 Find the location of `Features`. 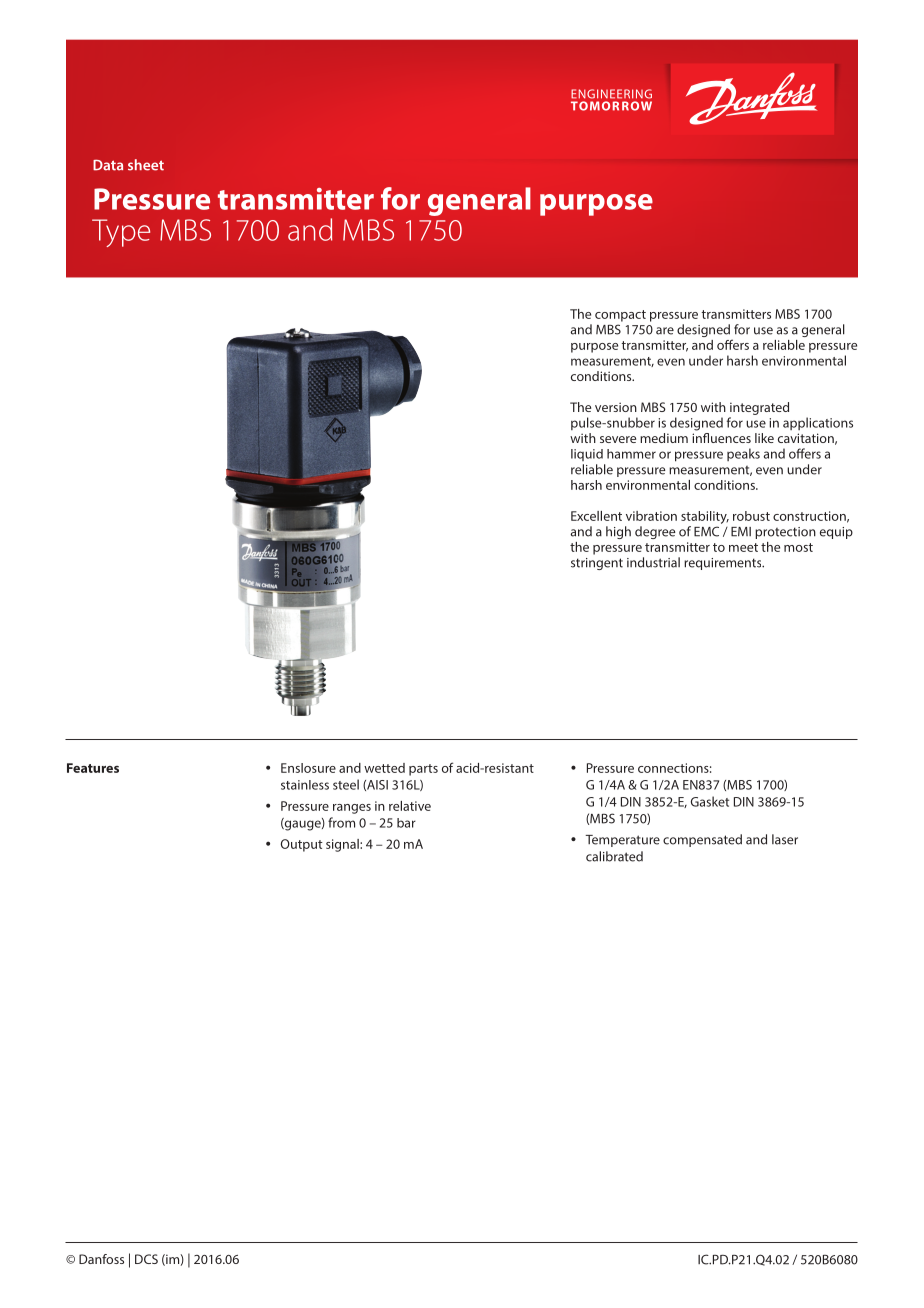

Features is located at coordinates (93, 768).
